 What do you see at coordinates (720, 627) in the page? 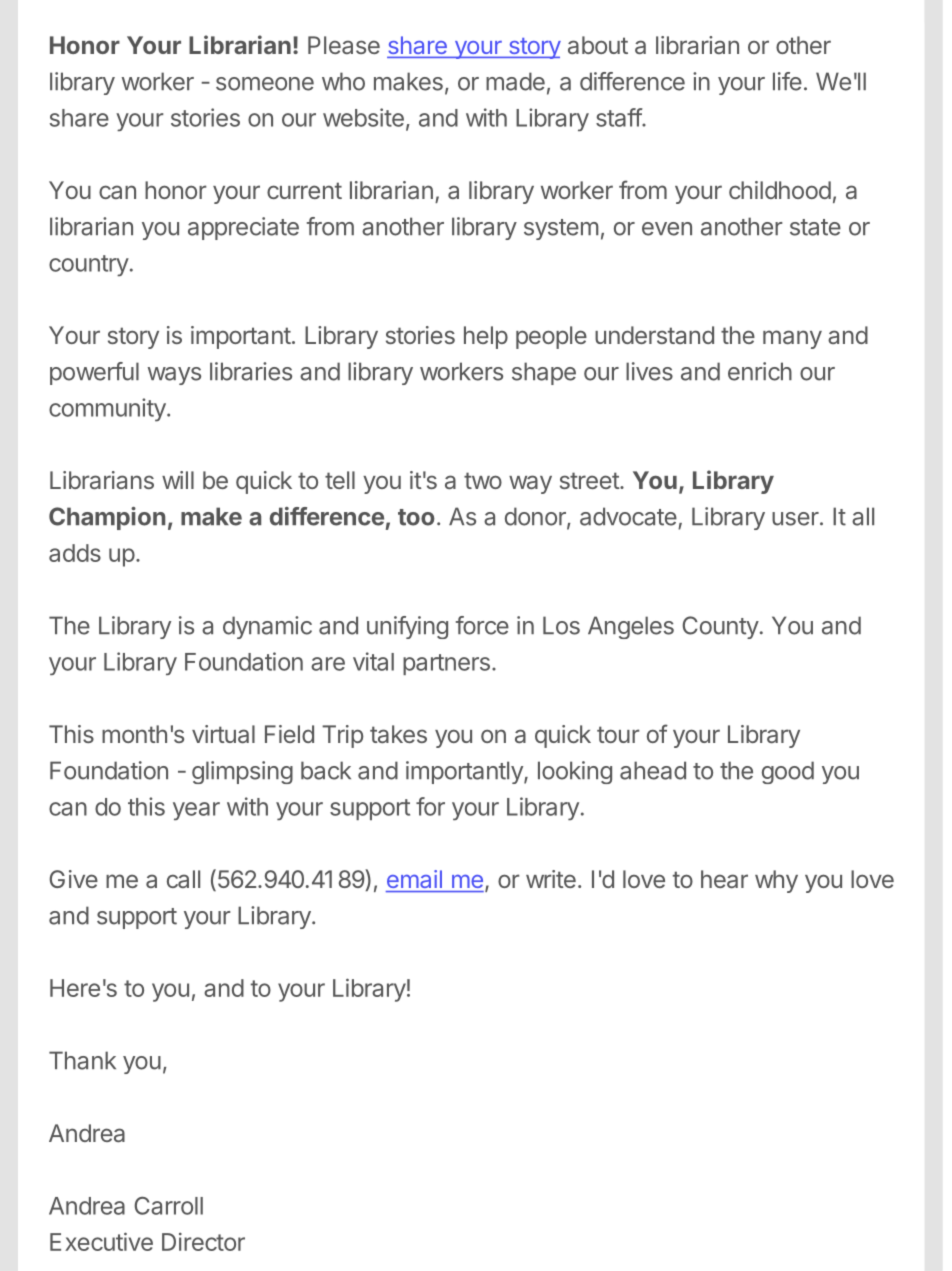
I see `County` at bounding box center [720, 627].
